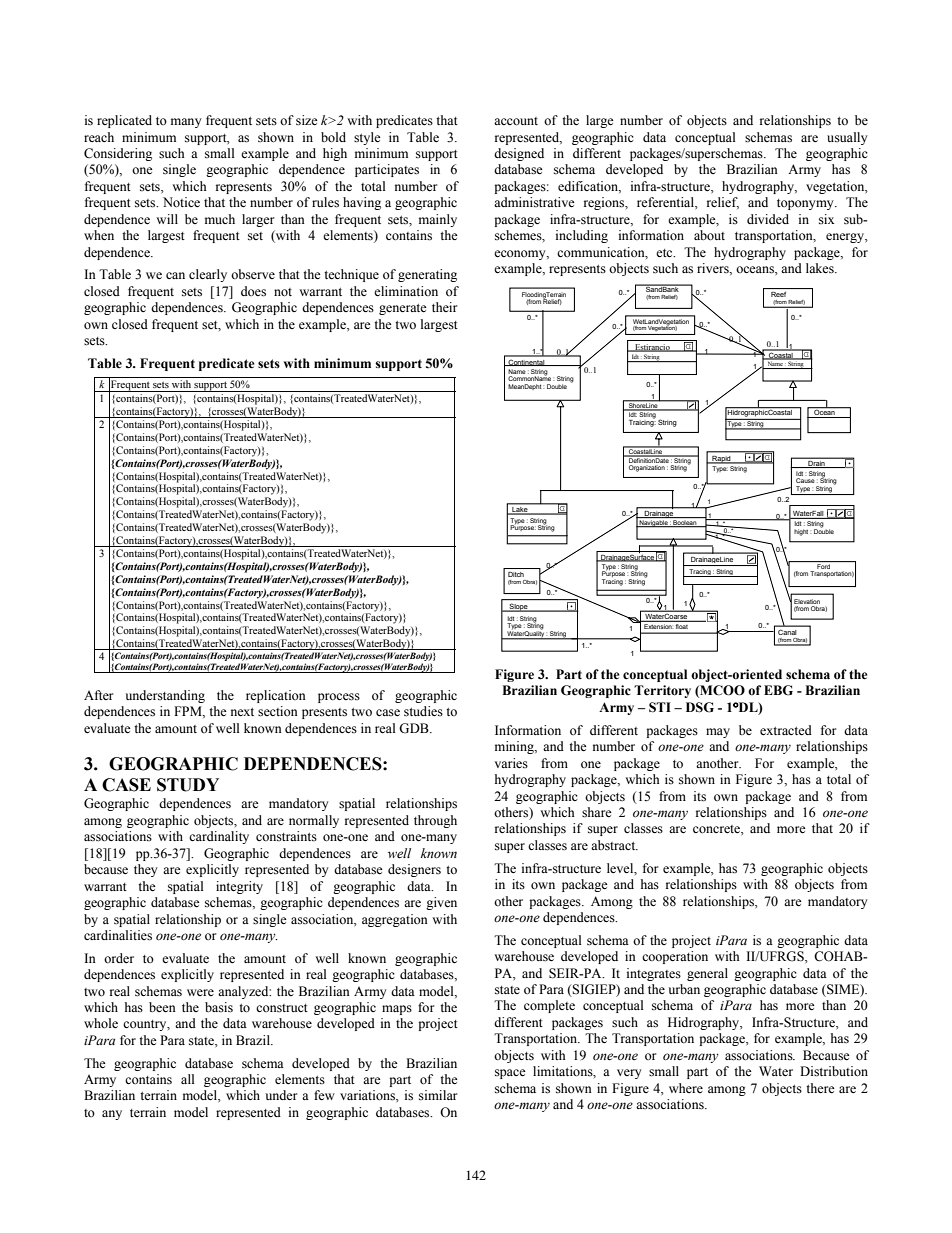 This screenshot has height=1233, width=952. Describe the element at coordinates (219, 837) in the screenshot. I see `cardinality` at that location.
